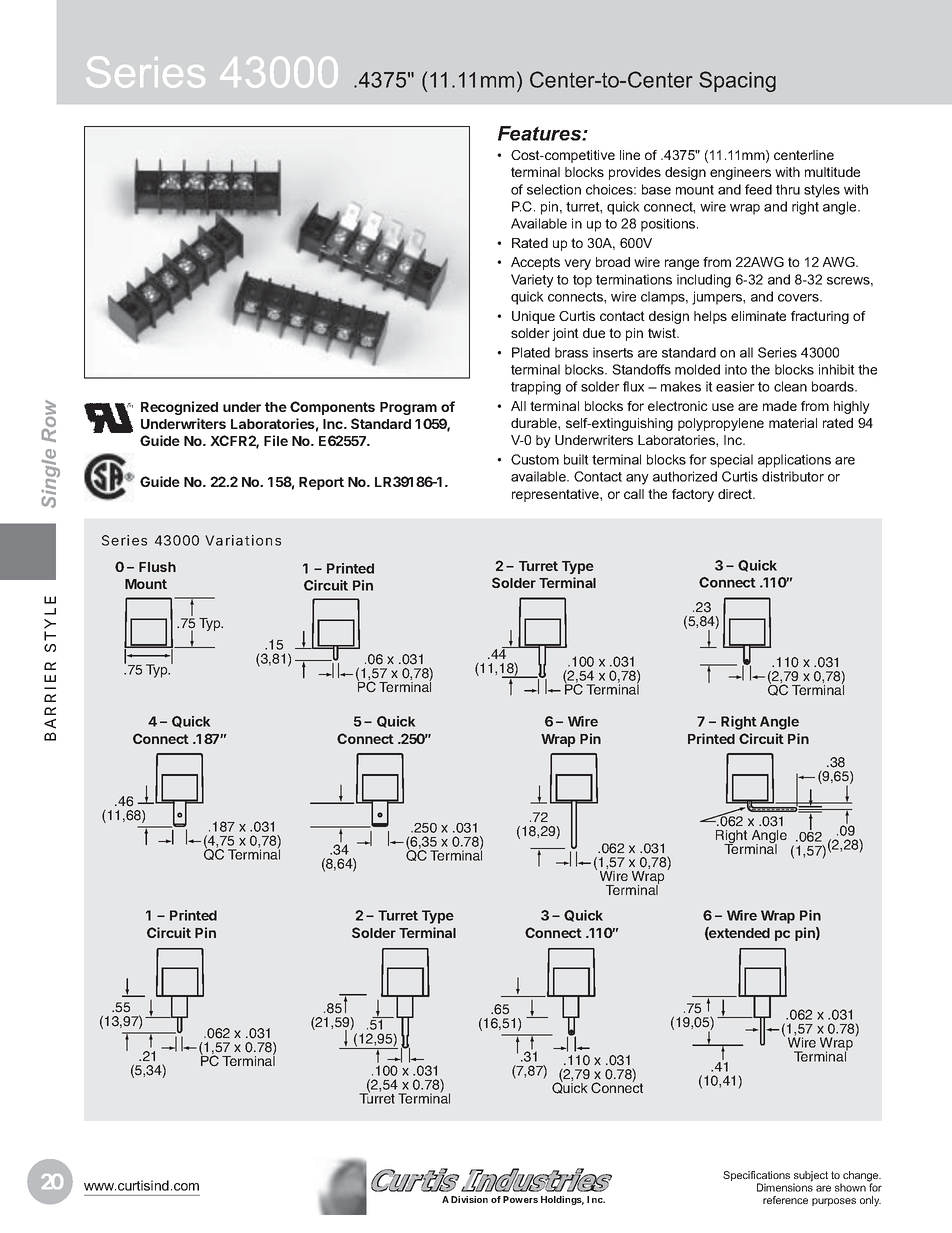 The image size is (952, 1233). What do you see at coordinates (562, 1200) in the screenshot?
I see `Holdings` at bounding box center [562, 1200].
